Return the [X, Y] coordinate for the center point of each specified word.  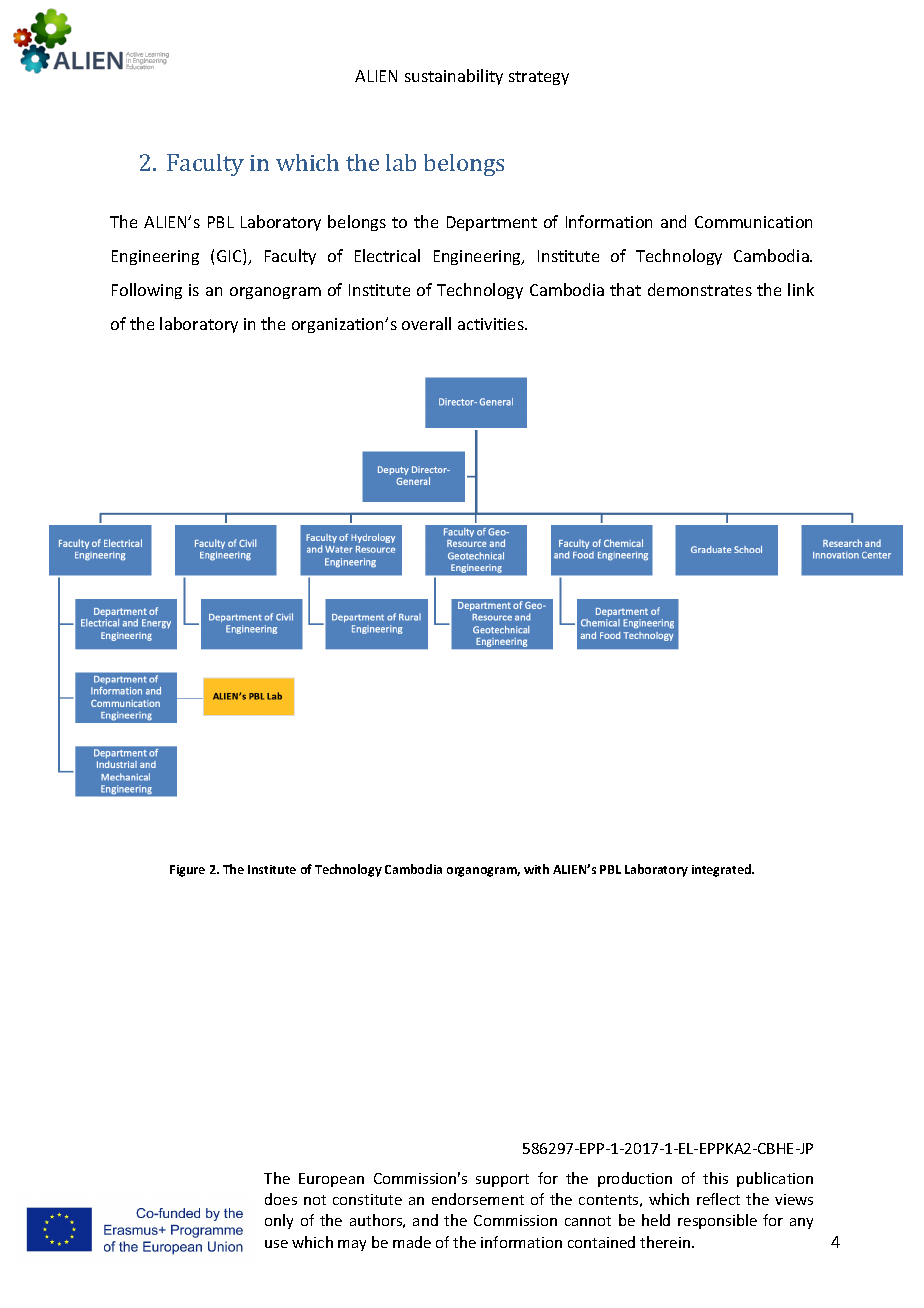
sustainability [454, 77]
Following [147, 291]
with [536, 869]
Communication [753, 222]
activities [492, 324]
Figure [187, 871]
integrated [722, 870]
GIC [230, 257]
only [279, 1221]
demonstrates [700, 289]
